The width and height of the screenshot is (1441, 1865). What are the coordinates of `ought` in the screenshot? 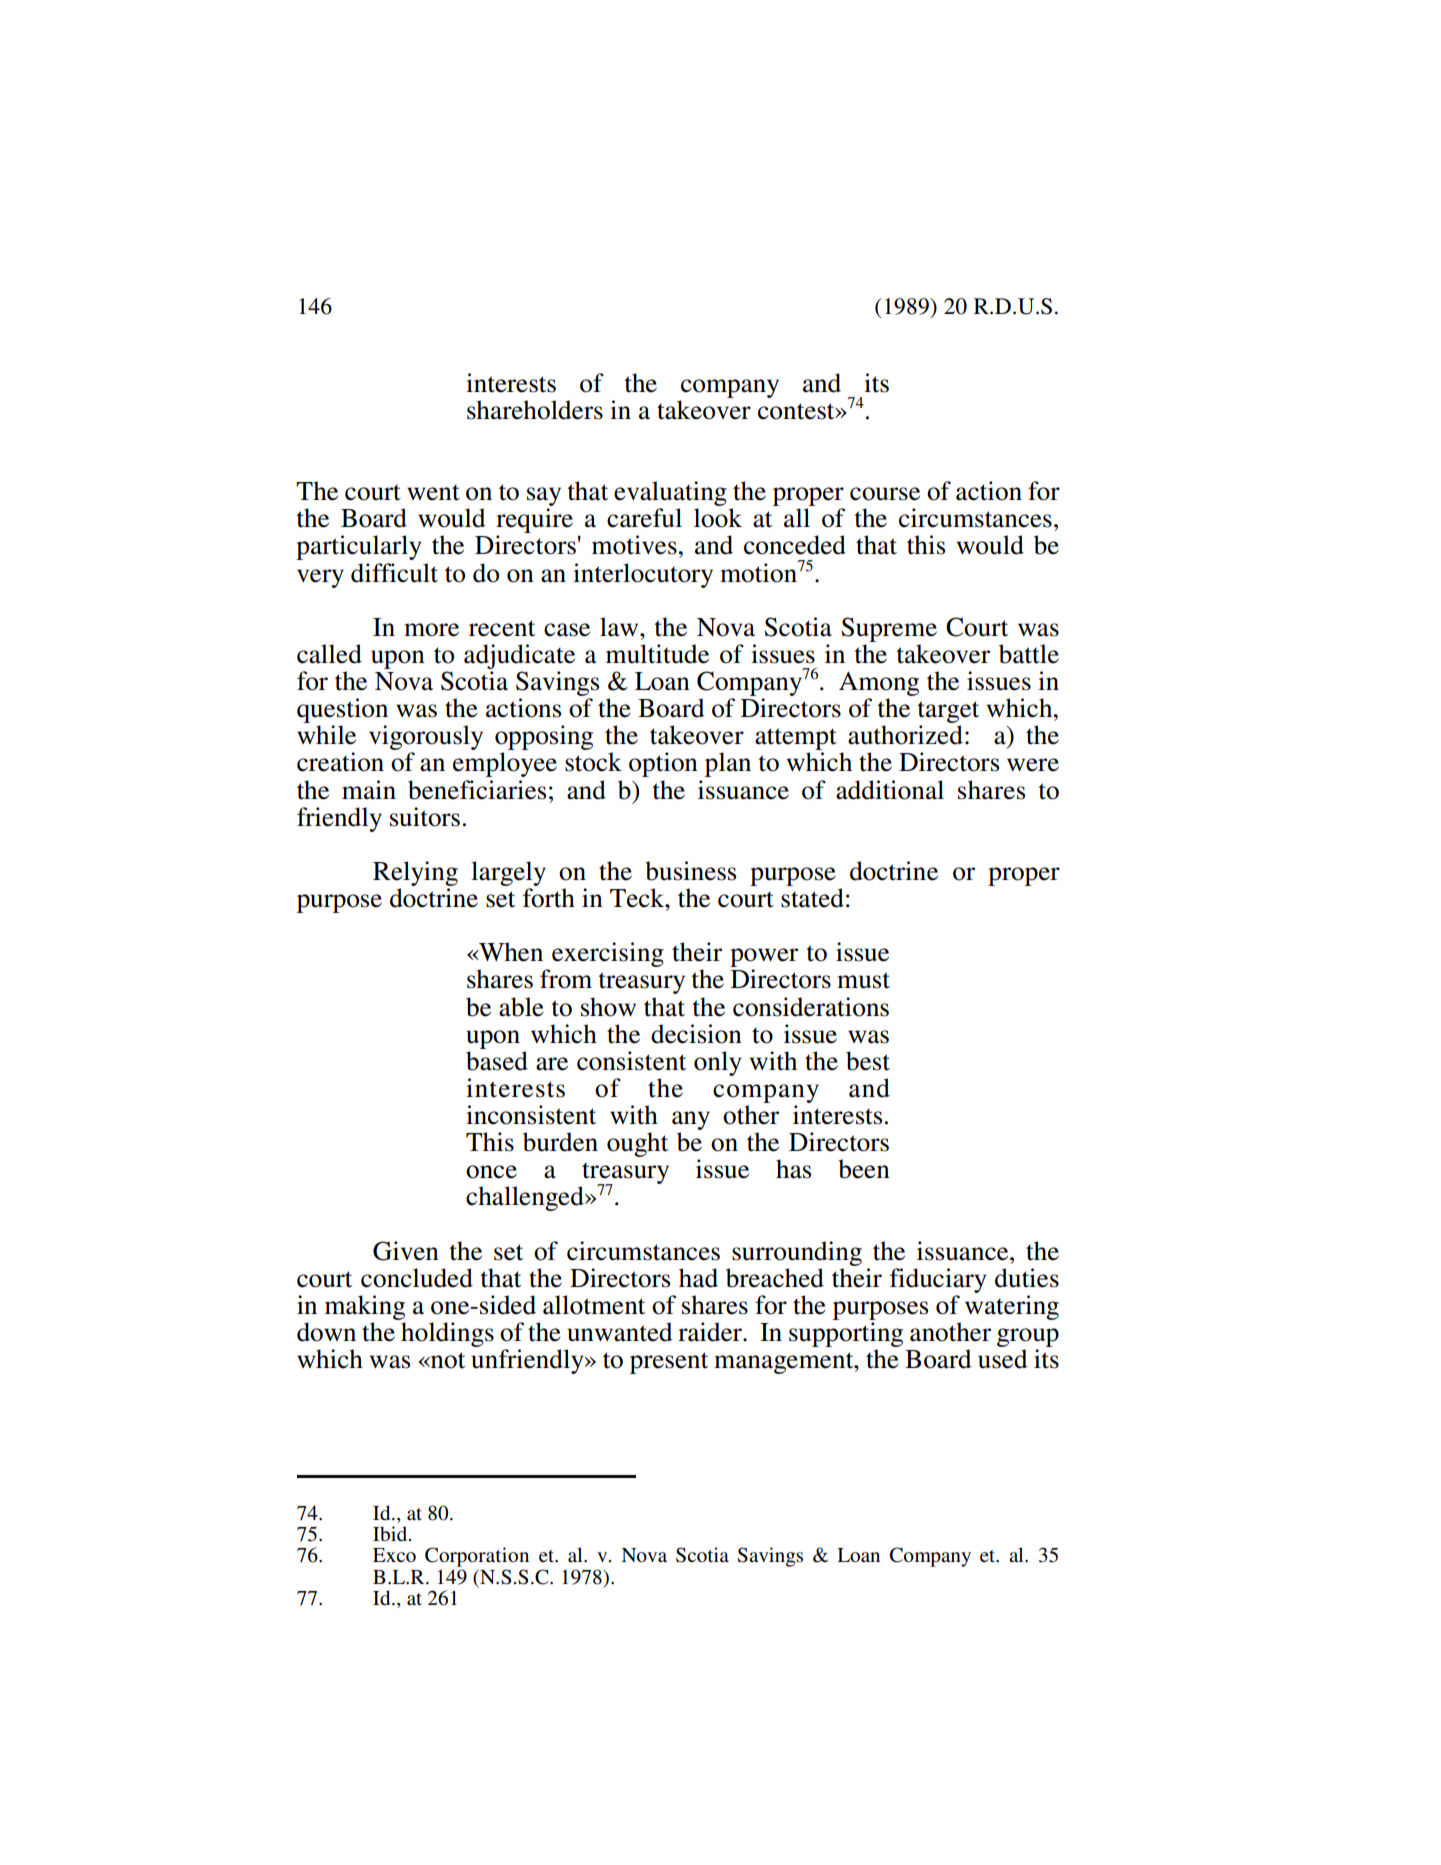 It's located at (637, 1144).
